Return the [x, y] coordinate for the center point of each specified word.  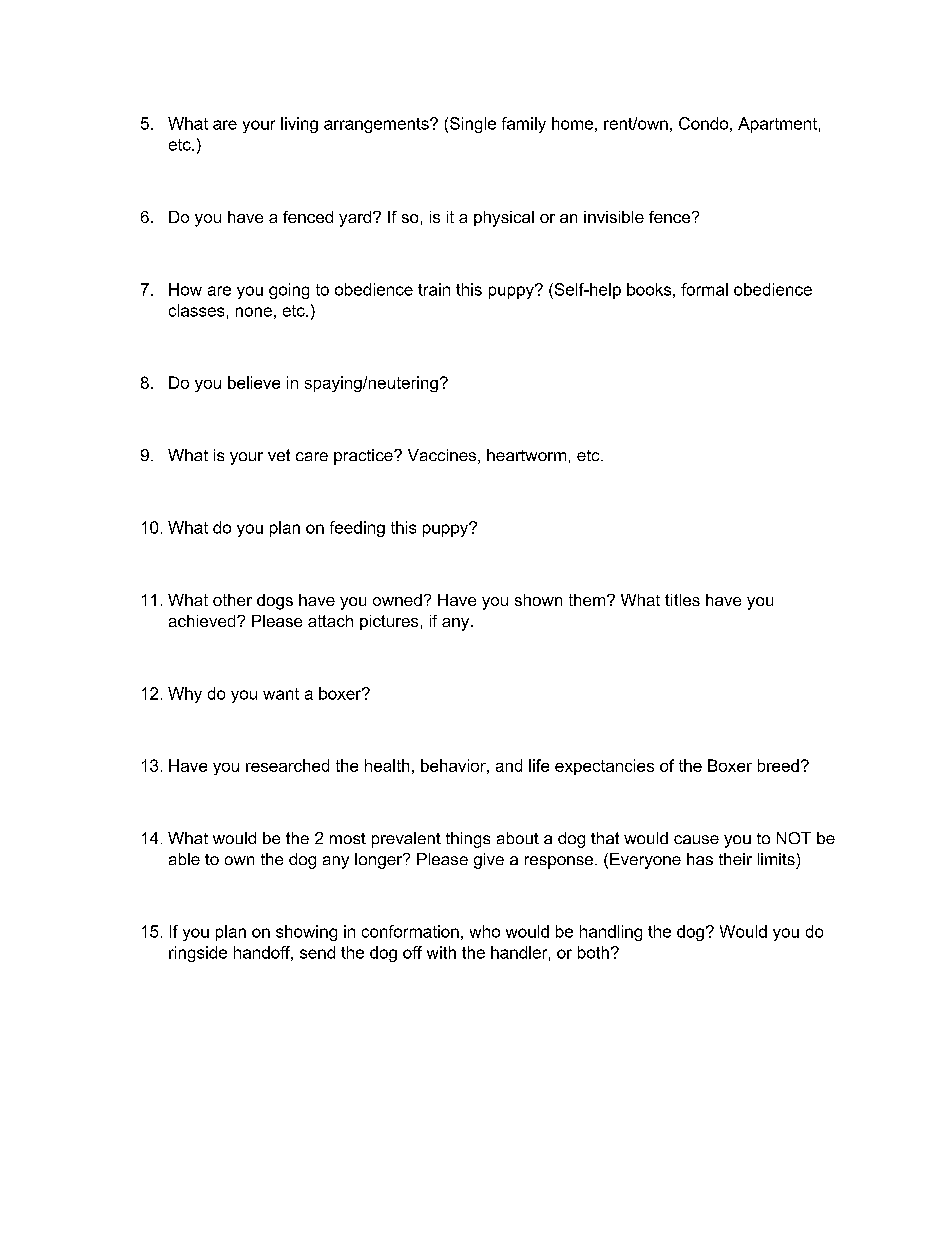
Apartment [777, 125]
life [539, 765]
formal [704, 289]
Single [473, 125]
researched [287, 765]
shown [538, 600]
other [232, 600]
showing [306, 933]
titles [682, 600]
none [254, 312]
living [299, 125]
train [434, 289]
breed [778, 765]
